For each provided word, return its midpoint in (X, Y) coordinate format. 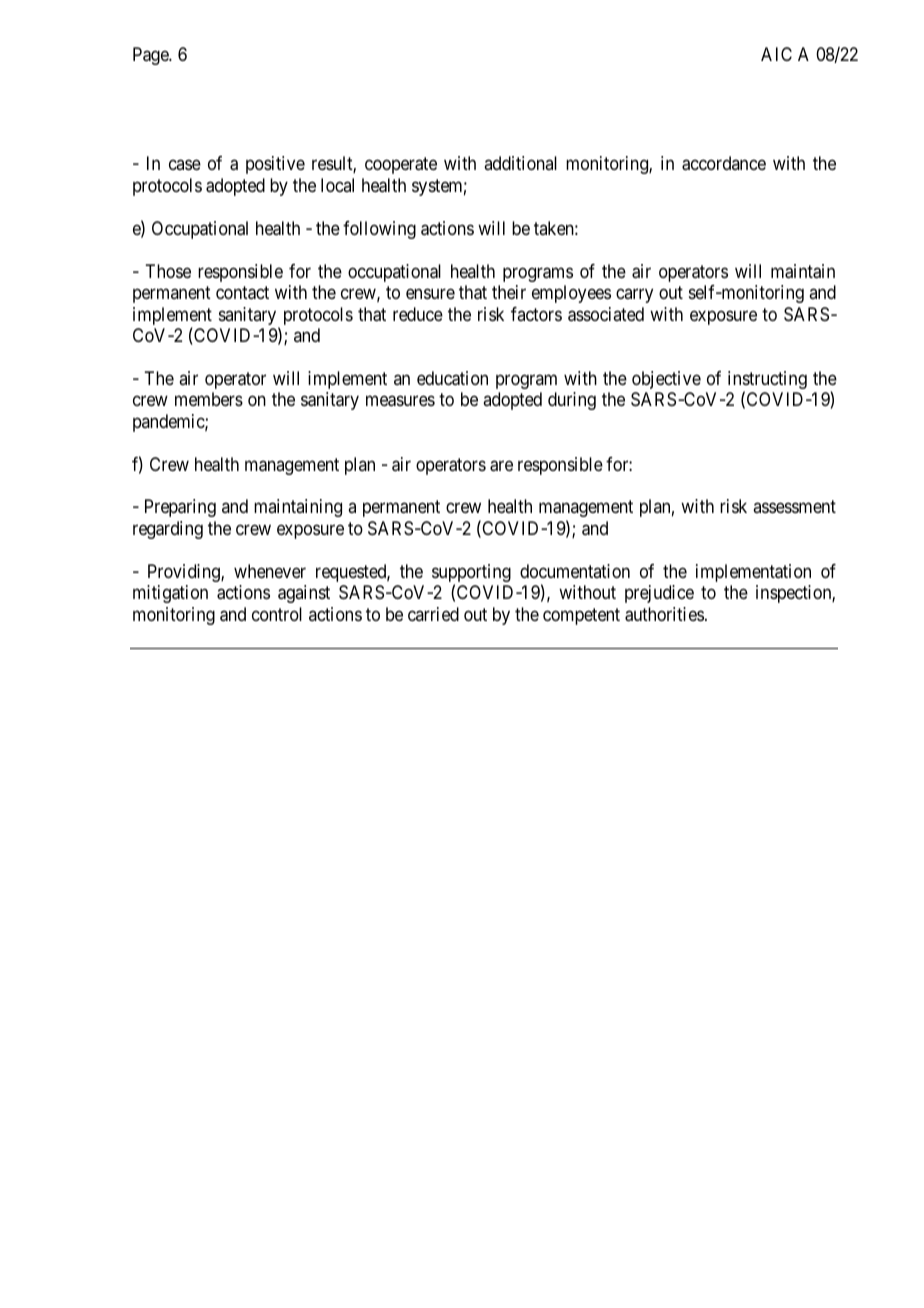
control (277, 614)
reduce (418, 314)
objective (666, 380)
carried (433, 614)
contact (242, 293)
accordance (724, 163)
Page (151, 56)
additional (520, 163)
